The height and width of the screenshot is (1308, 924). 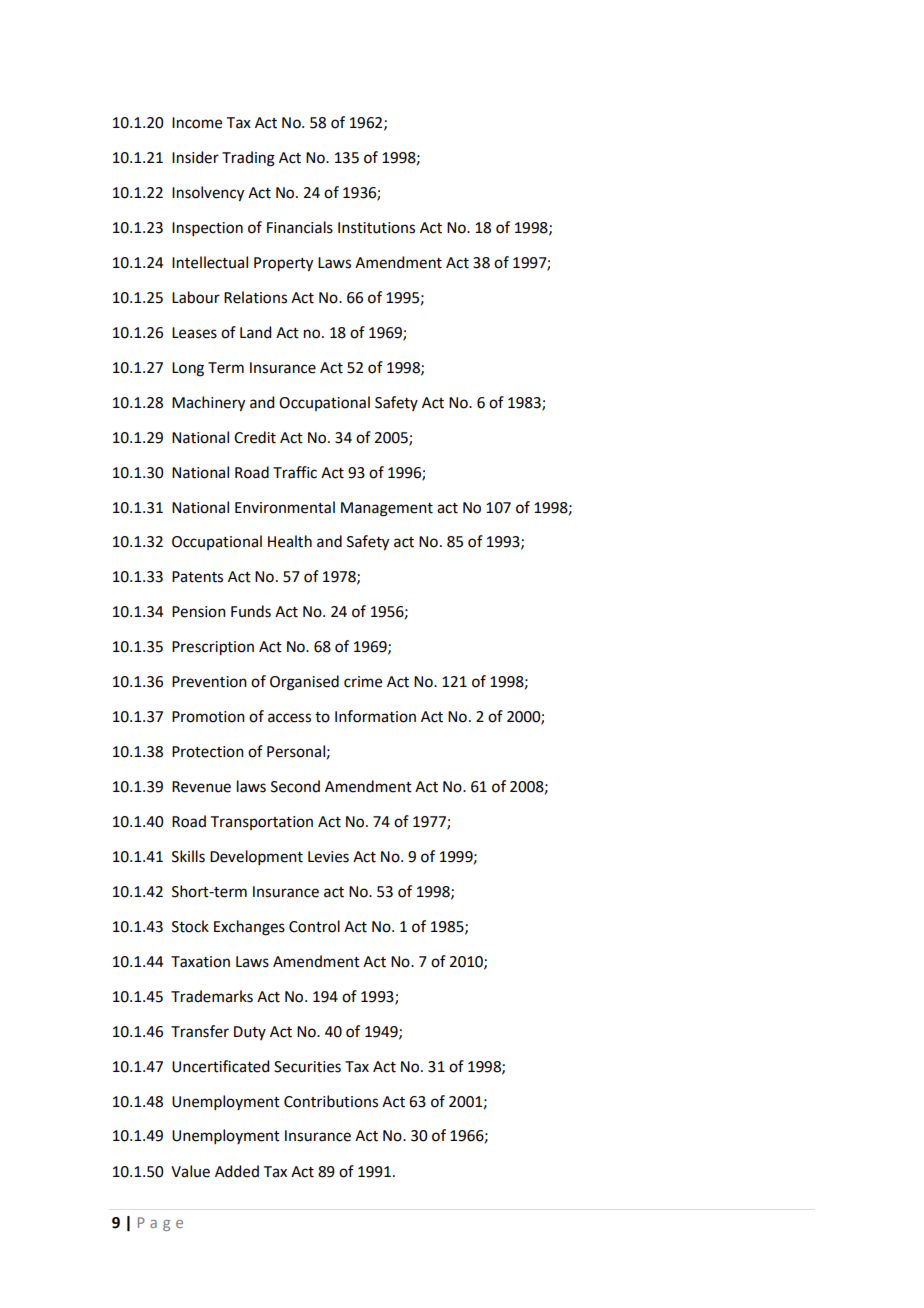 What do you see at coordinates (387, 509) in the screenshot?
I see `Management` at bounding box center [387, 509].
